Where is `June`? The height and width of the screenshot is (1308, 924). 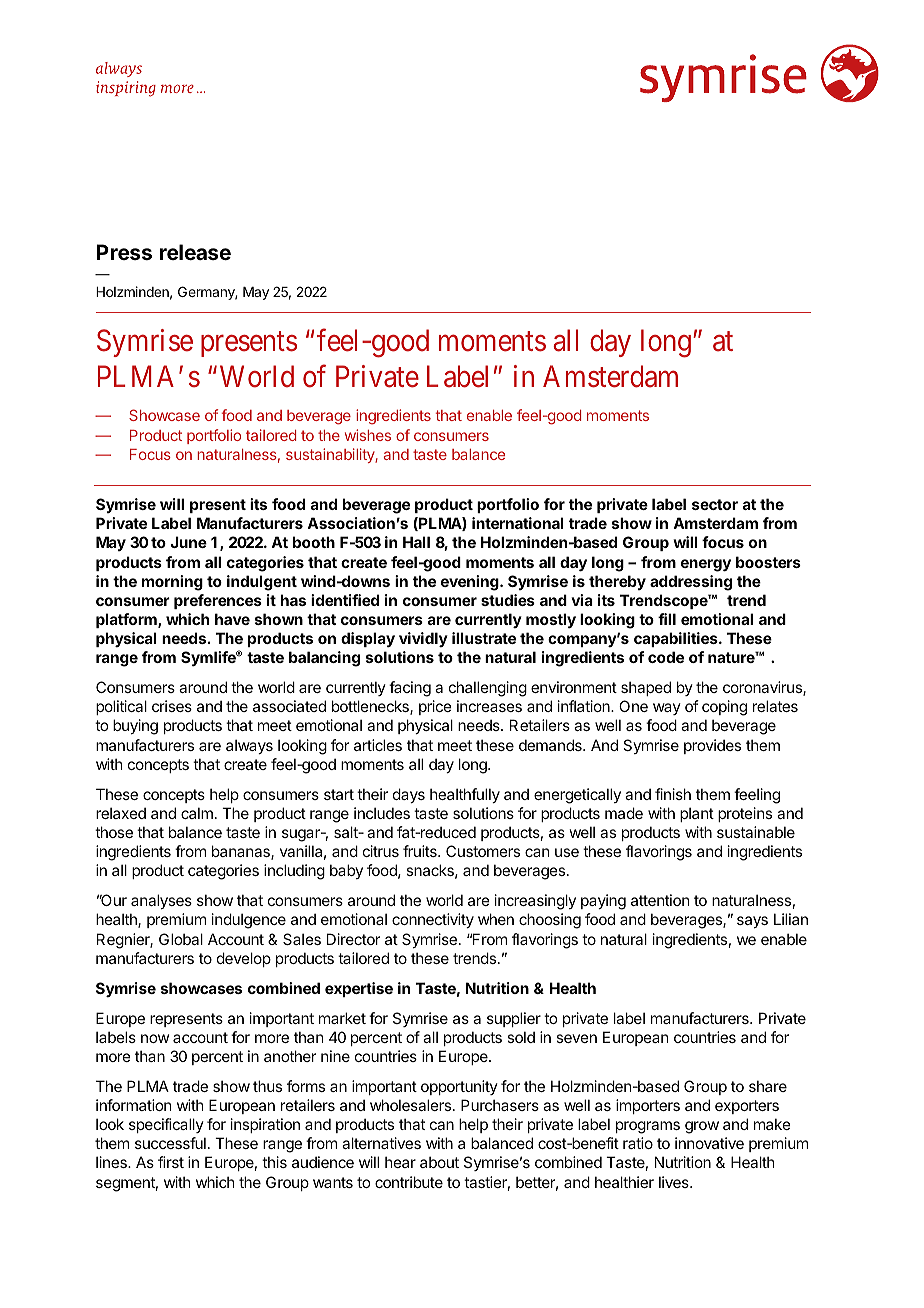
June is located at coordinates (188, 542).
